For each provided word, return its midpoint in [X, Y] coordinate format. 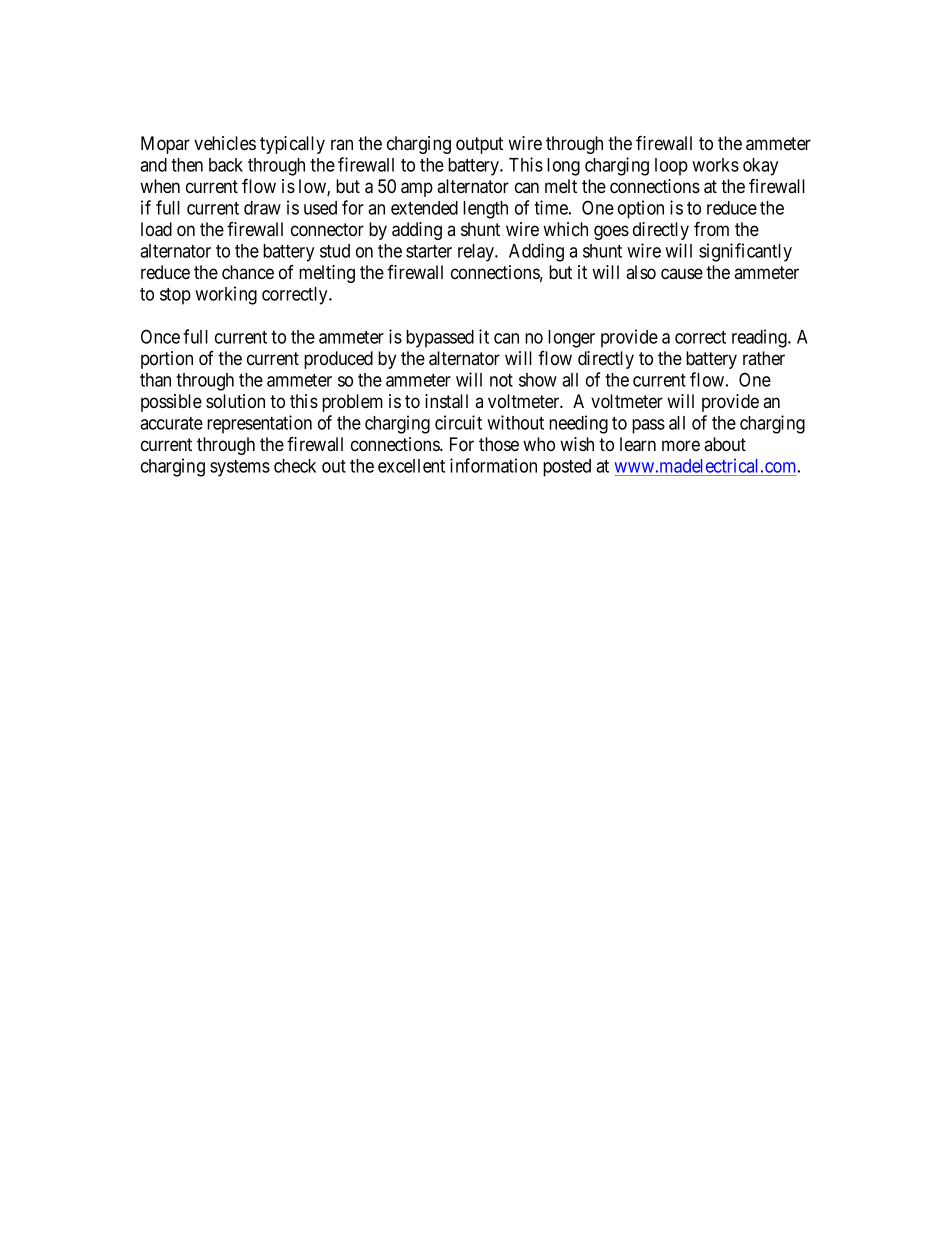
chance [248, 272]
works [715, 165]
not [501, 380]
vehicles [225, 143]
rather [764, 358]
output [479, 145]
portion [167, 360]
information [493, 465]
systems [240, 468]
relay [477, 253]
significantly [745, 252]
